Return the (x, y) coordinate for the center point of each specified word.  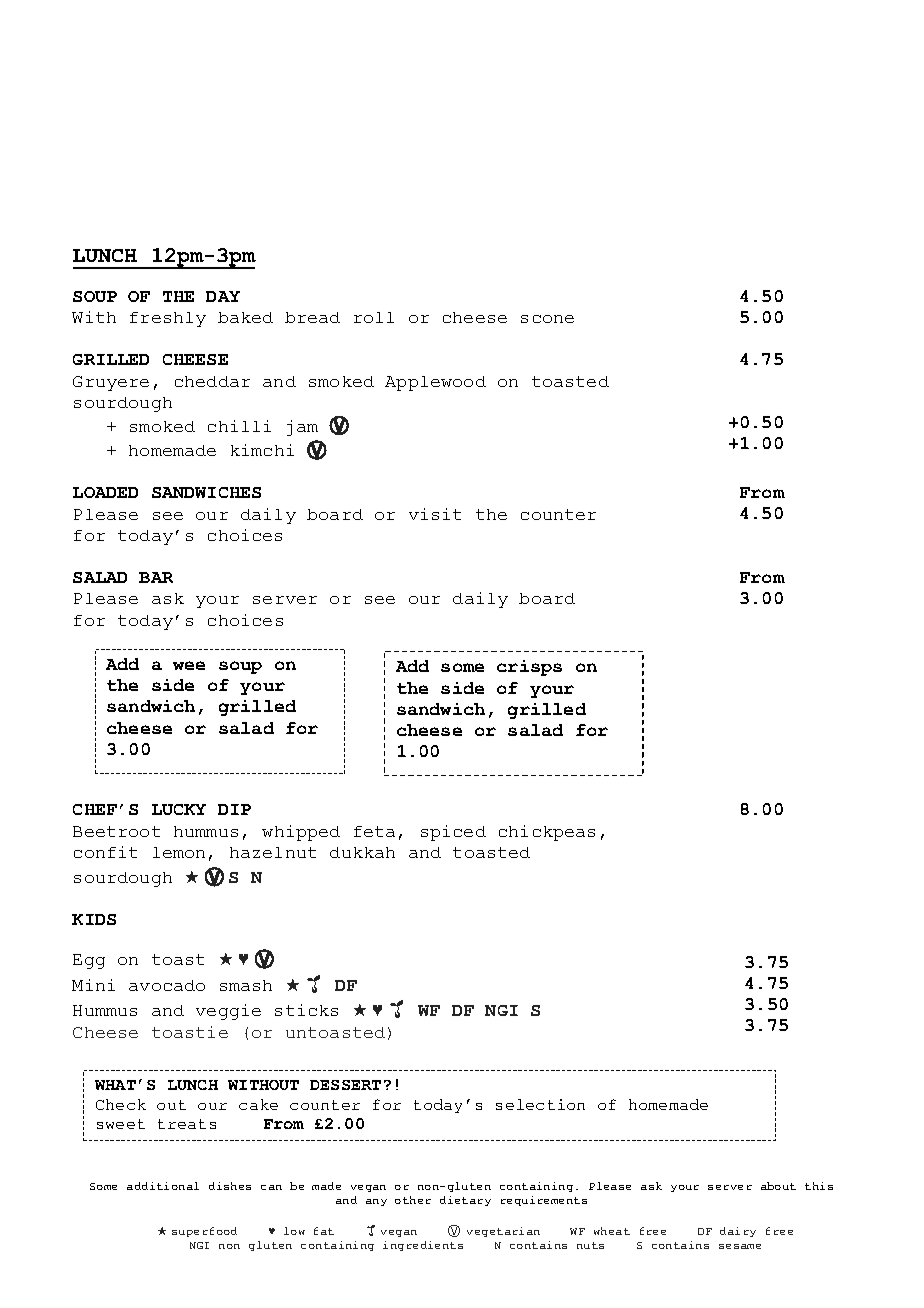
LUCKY (179, 809)
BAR (156, 577)
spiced (453, 833)
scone (547, 319)
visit (435, 514)
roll (374, 317)
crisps (529, 668)
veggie (228, 1012)
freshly (168, 319)
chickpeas (547, 833)
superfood (204, 1232)
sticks (306, 1010)
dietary (465, 1201)
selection (540, 1104)
